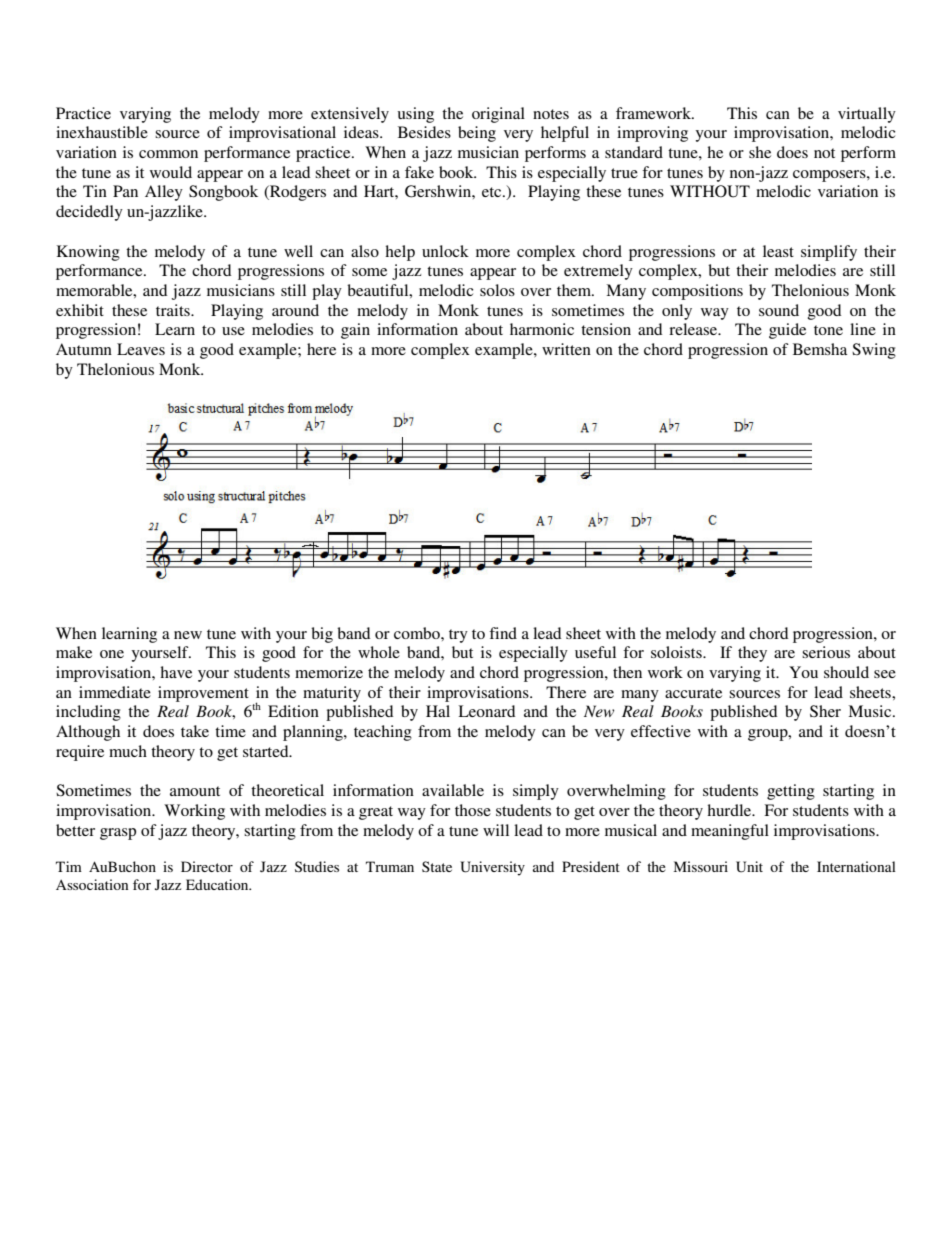 The image size is (952, 1233). What do you see at coordinates (867, 115) in the screenshot?
I see `virtually` at bounding box center [867, 115].
